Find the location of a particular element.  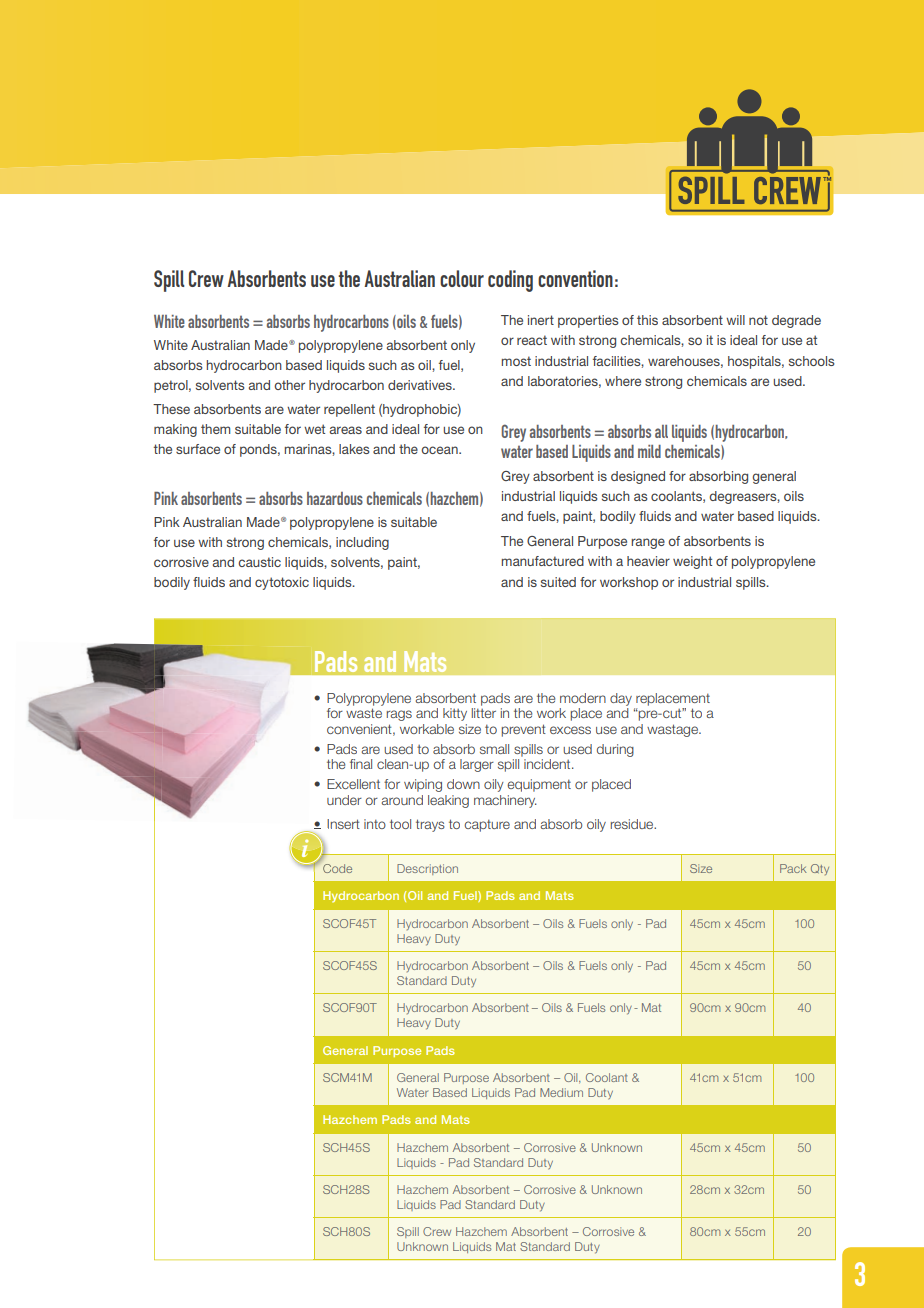

Medium is located at coordinates (561, 1092).
